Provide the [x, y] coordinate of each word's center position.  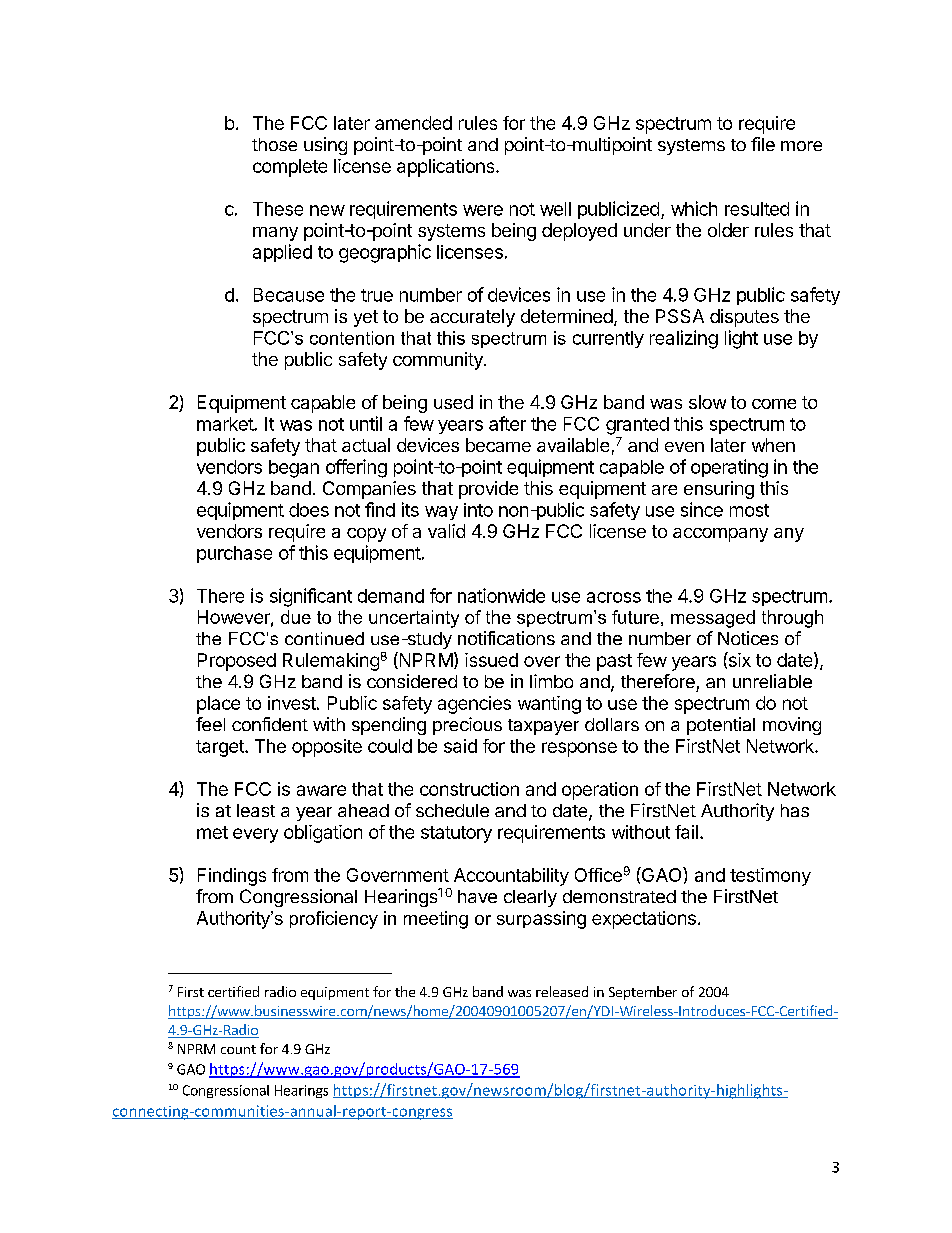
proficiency [334, 920]
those [274, 144]
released [562, 991]
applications [447, 168]
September [643, 993]
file [763, 144]
